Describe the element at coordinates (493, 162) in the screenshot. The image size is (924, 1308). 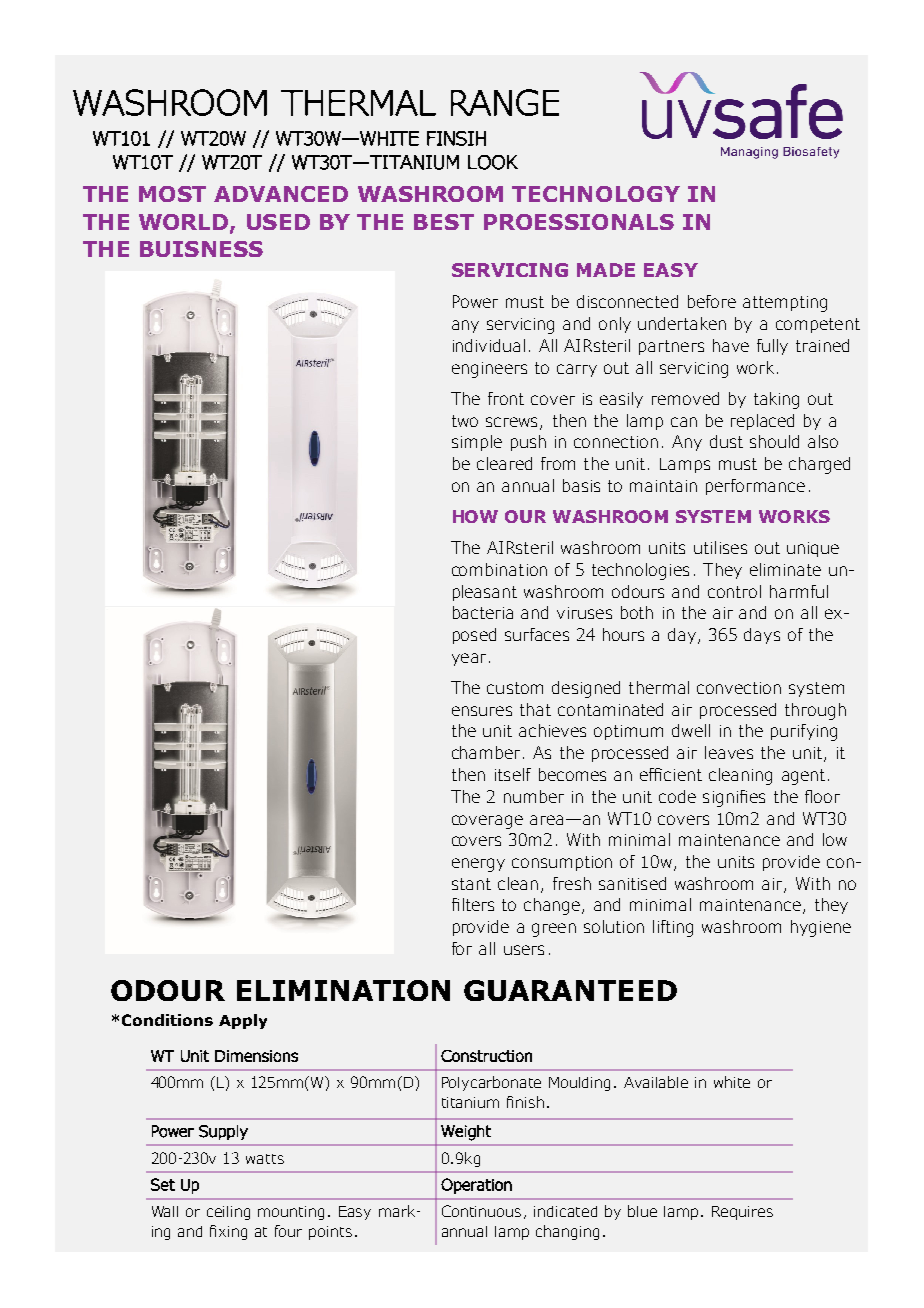
I see `LOOK` at that location.
